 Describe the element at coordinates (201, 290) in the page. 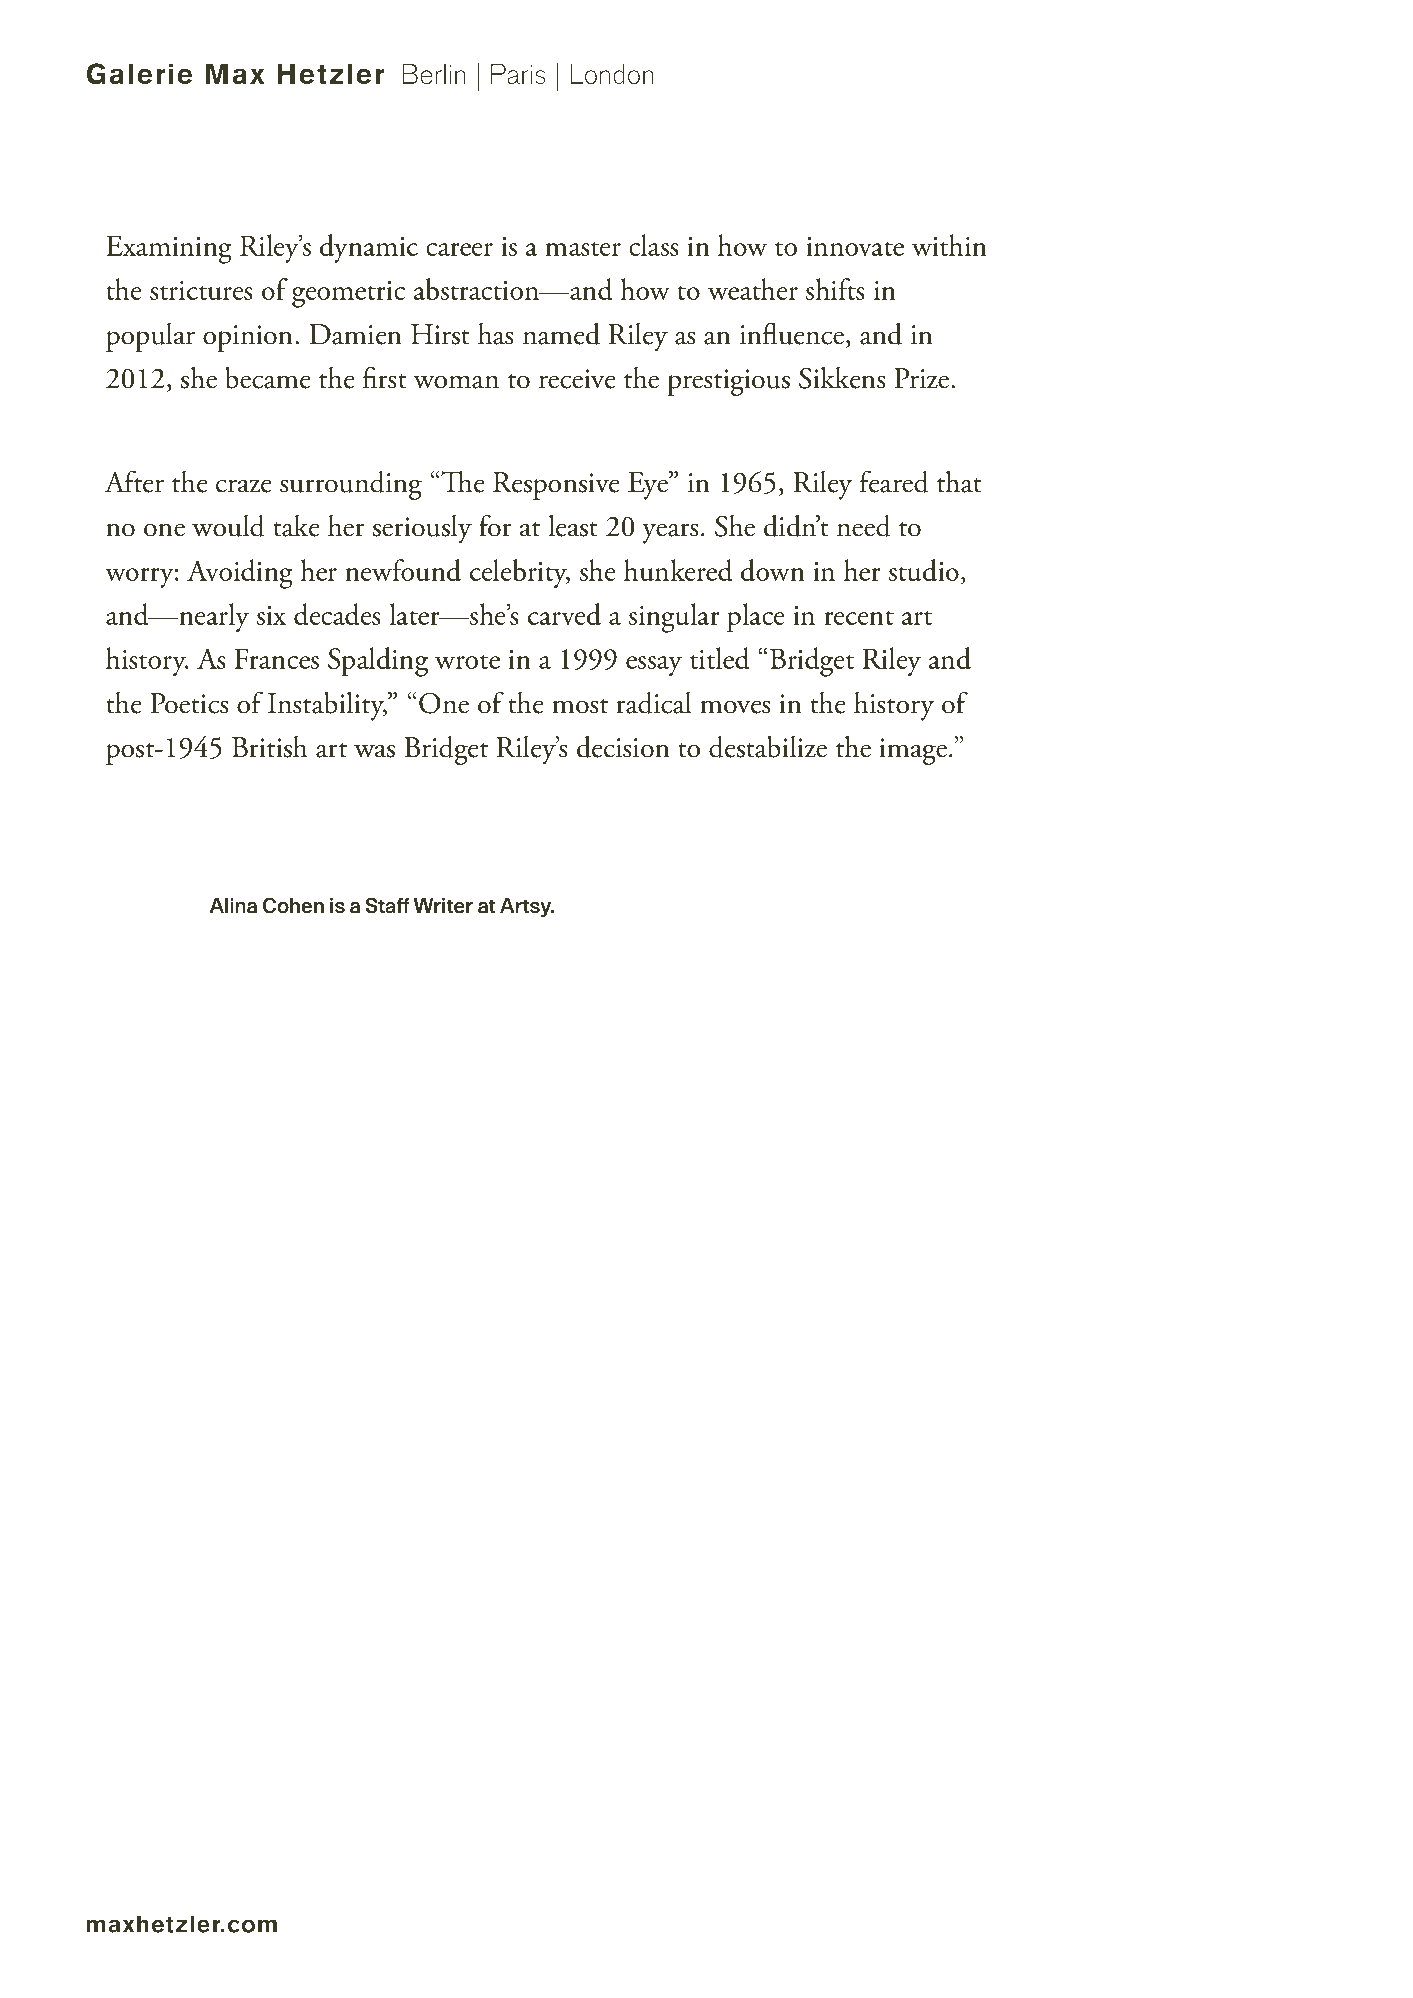

I see `strictures` at that location.
